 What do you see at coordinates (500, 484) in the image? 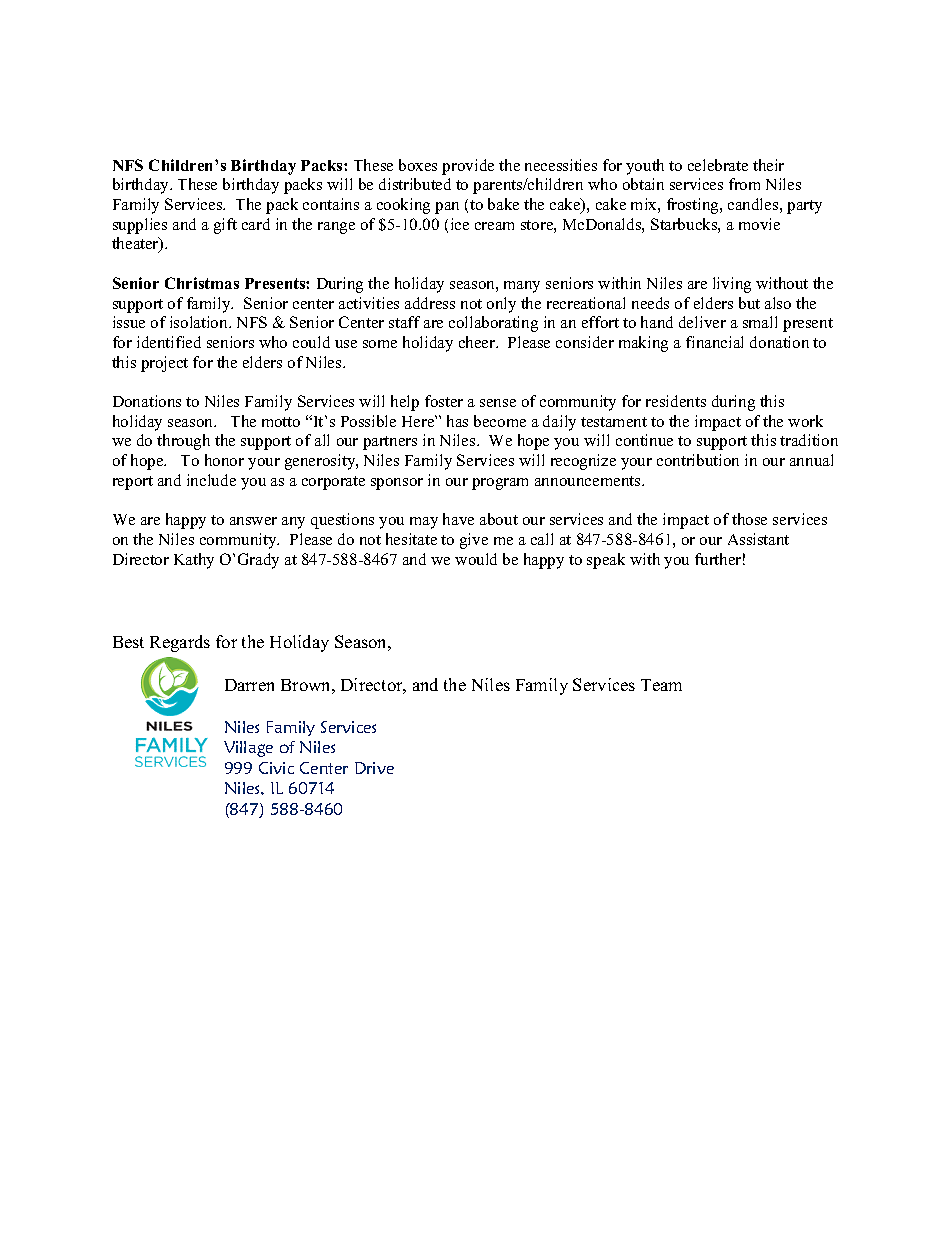
I see `program` at bounding box center [500, 484].
